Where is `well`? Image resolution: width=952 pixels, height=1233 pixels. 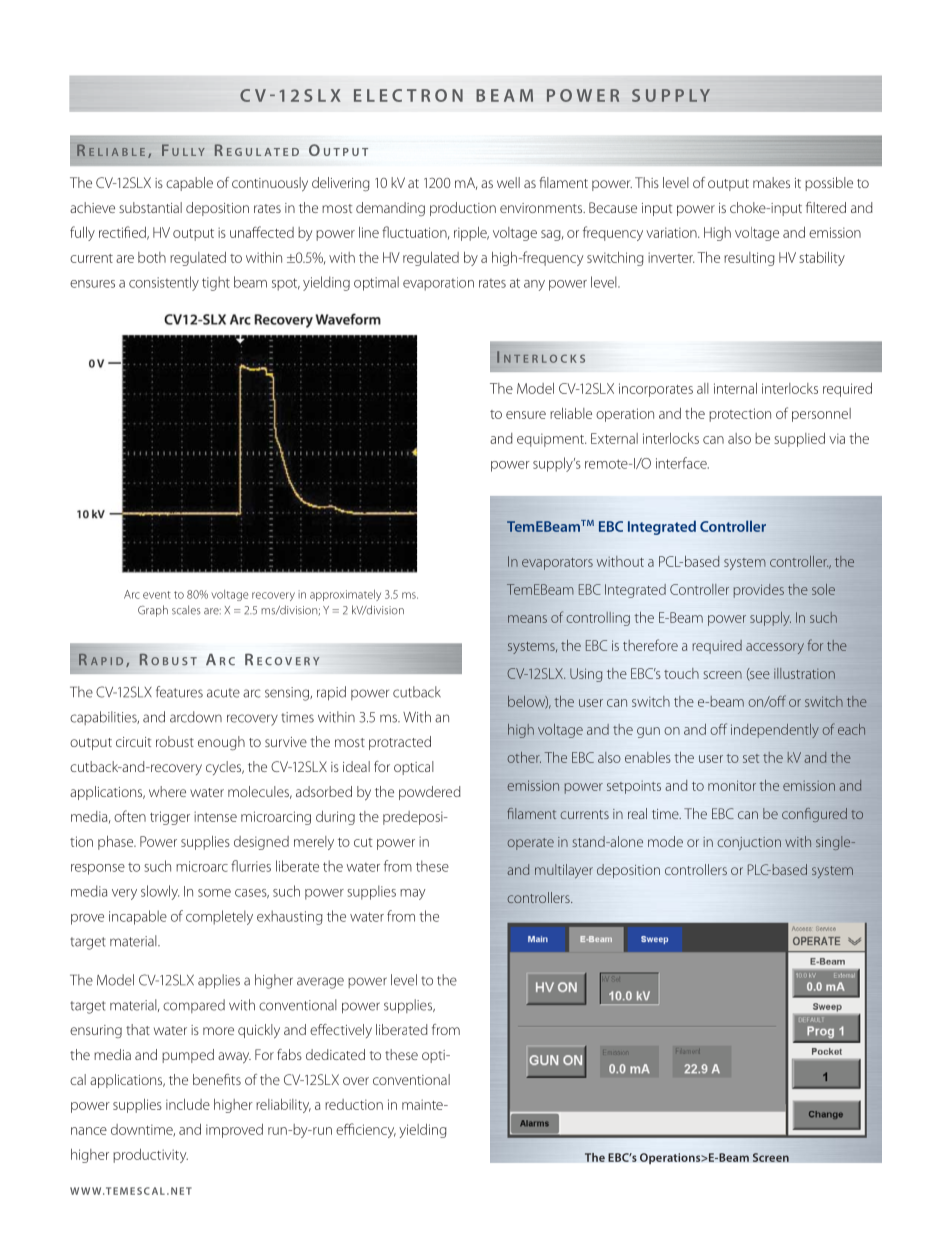
well is located at coordinates (508, 182).
